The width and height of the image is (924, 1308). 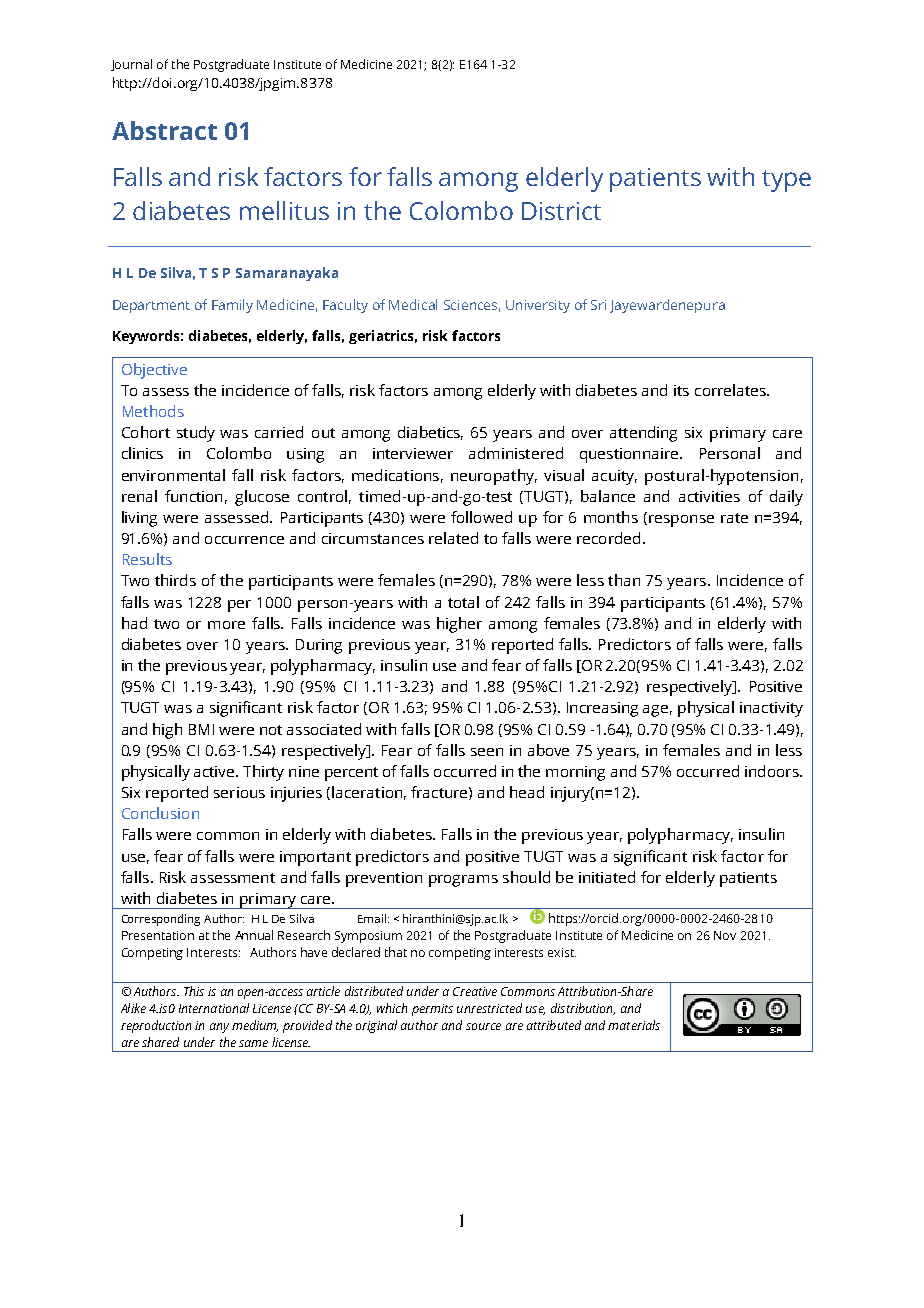 What do you see at coordinates (244, 540) in the image?
I see `occurrence` at bounding box center [244, 540].
